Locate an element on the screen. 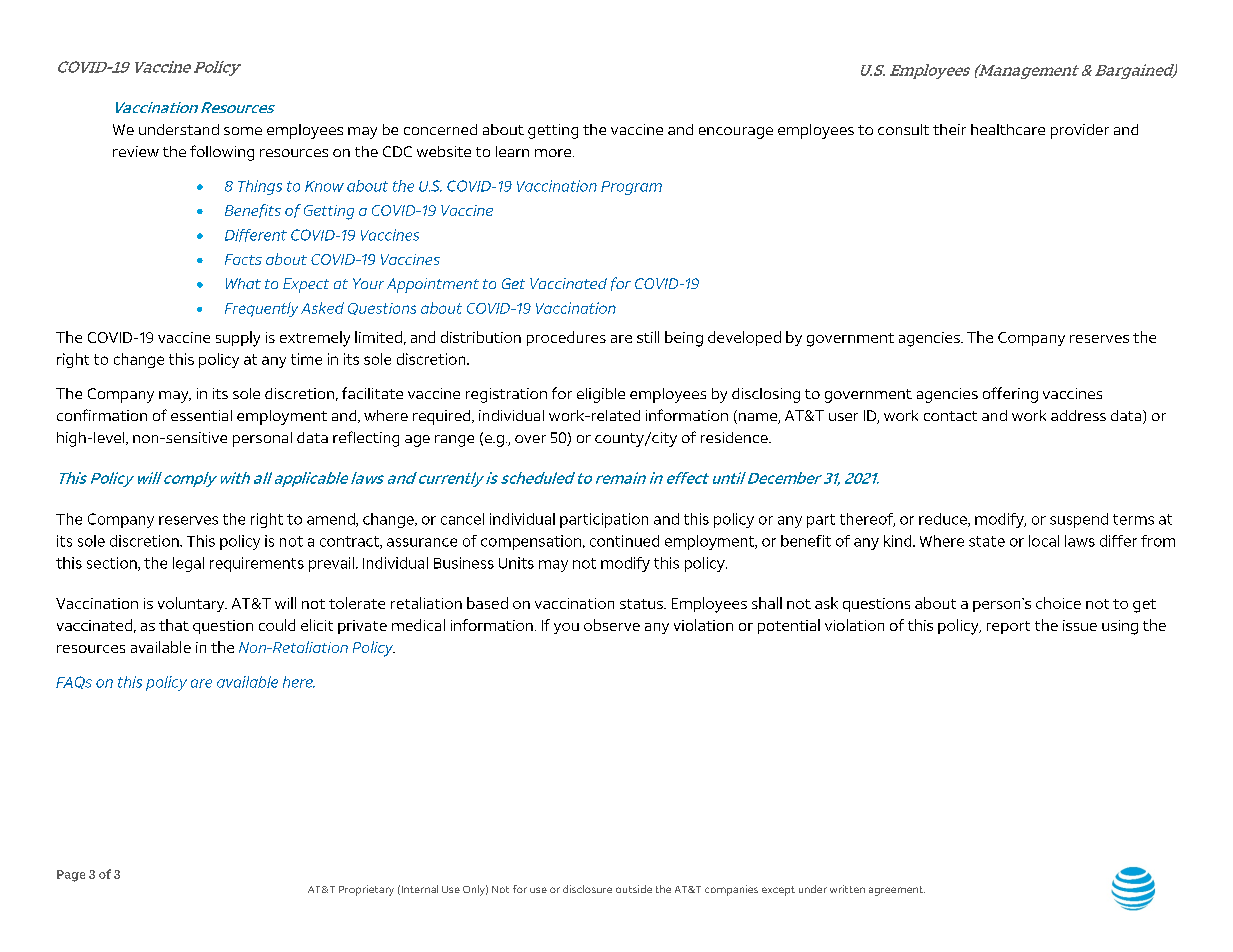 This screenshot has height=952, width=1233. outside is located at coordinates (634, 889).
